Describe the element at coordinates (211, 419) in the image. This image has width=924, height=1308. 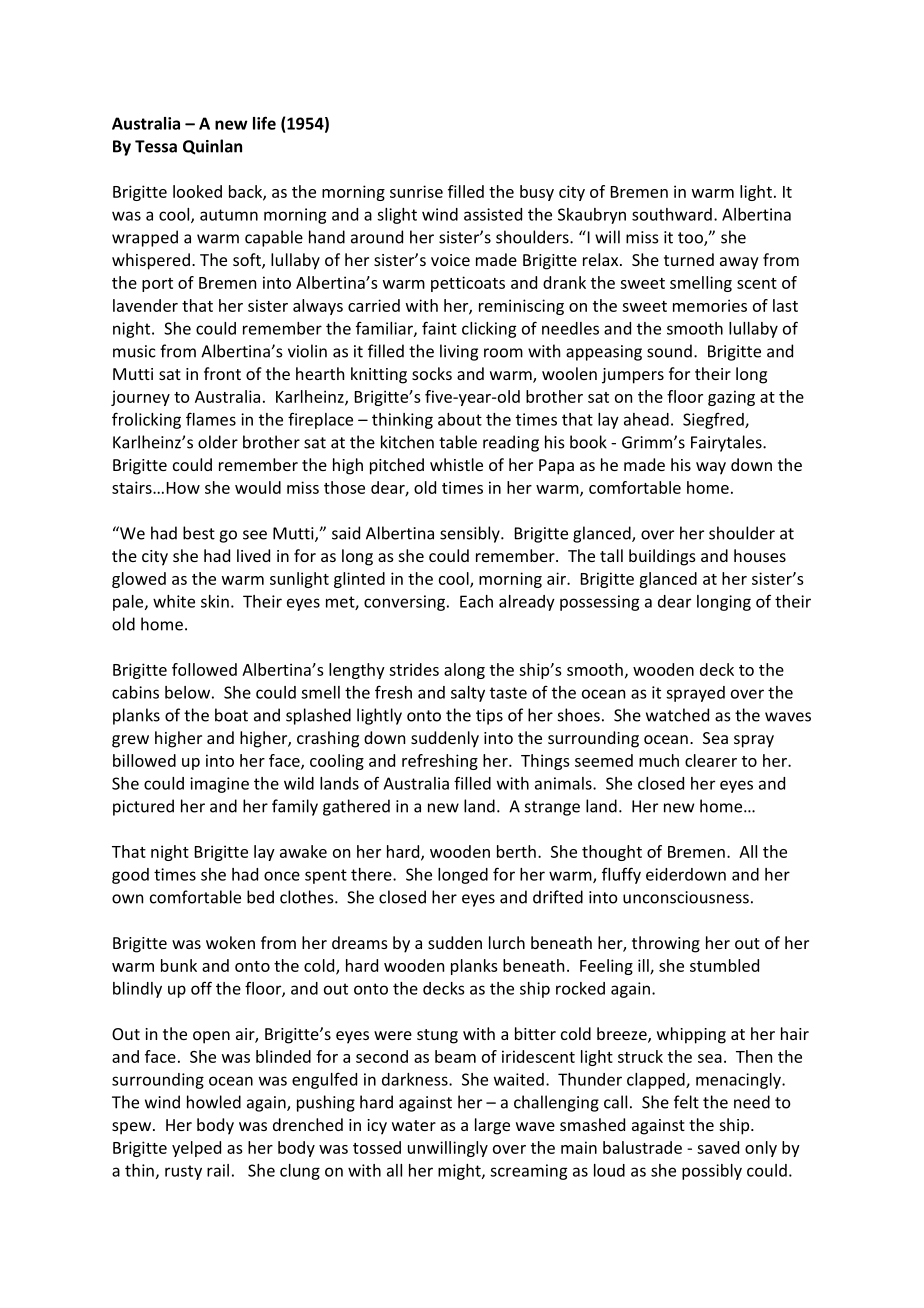
I see `flames` at that location.
